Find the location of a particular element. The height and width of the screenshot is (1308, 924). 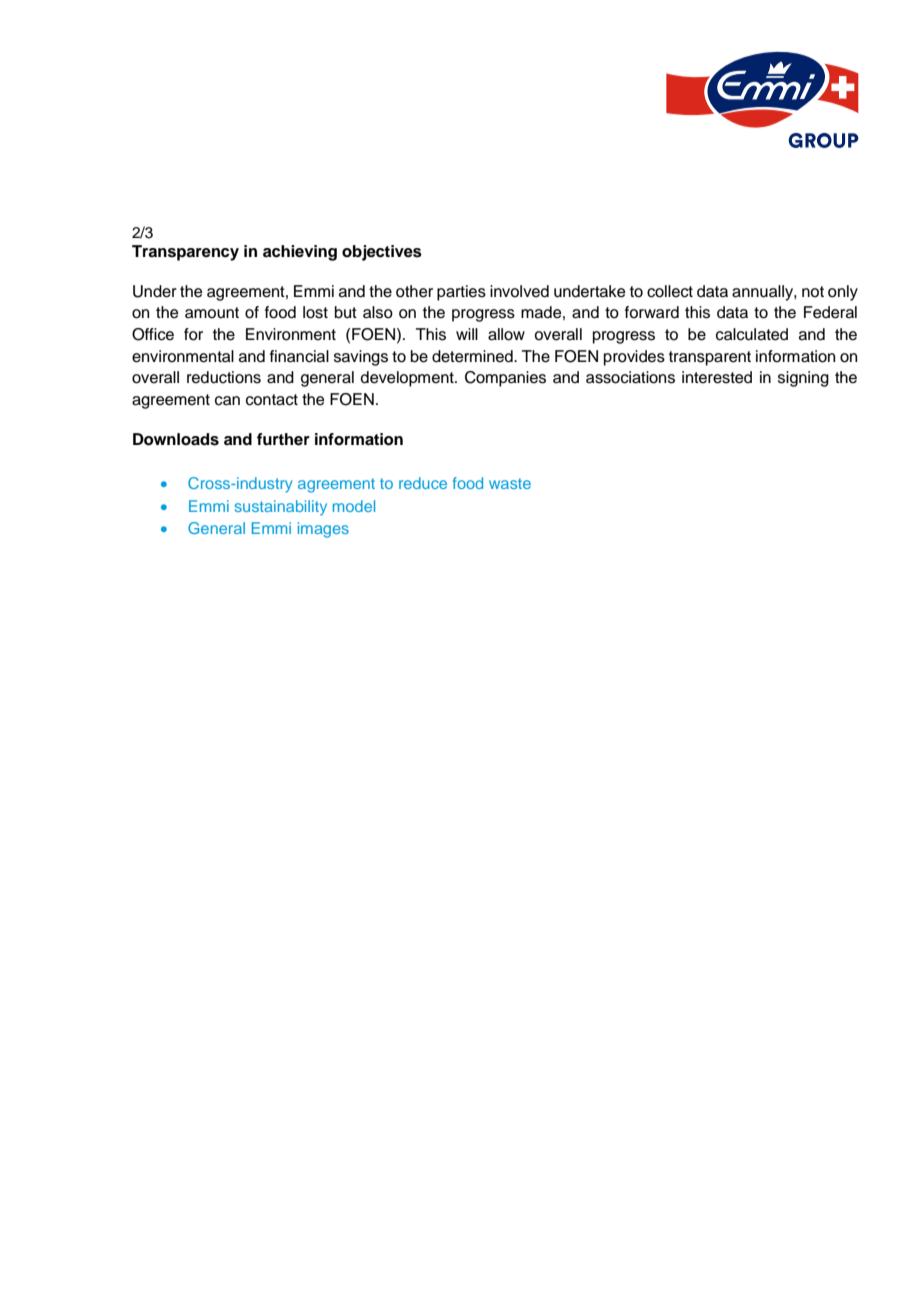

sustainability is located at coordinates (281, 508).
